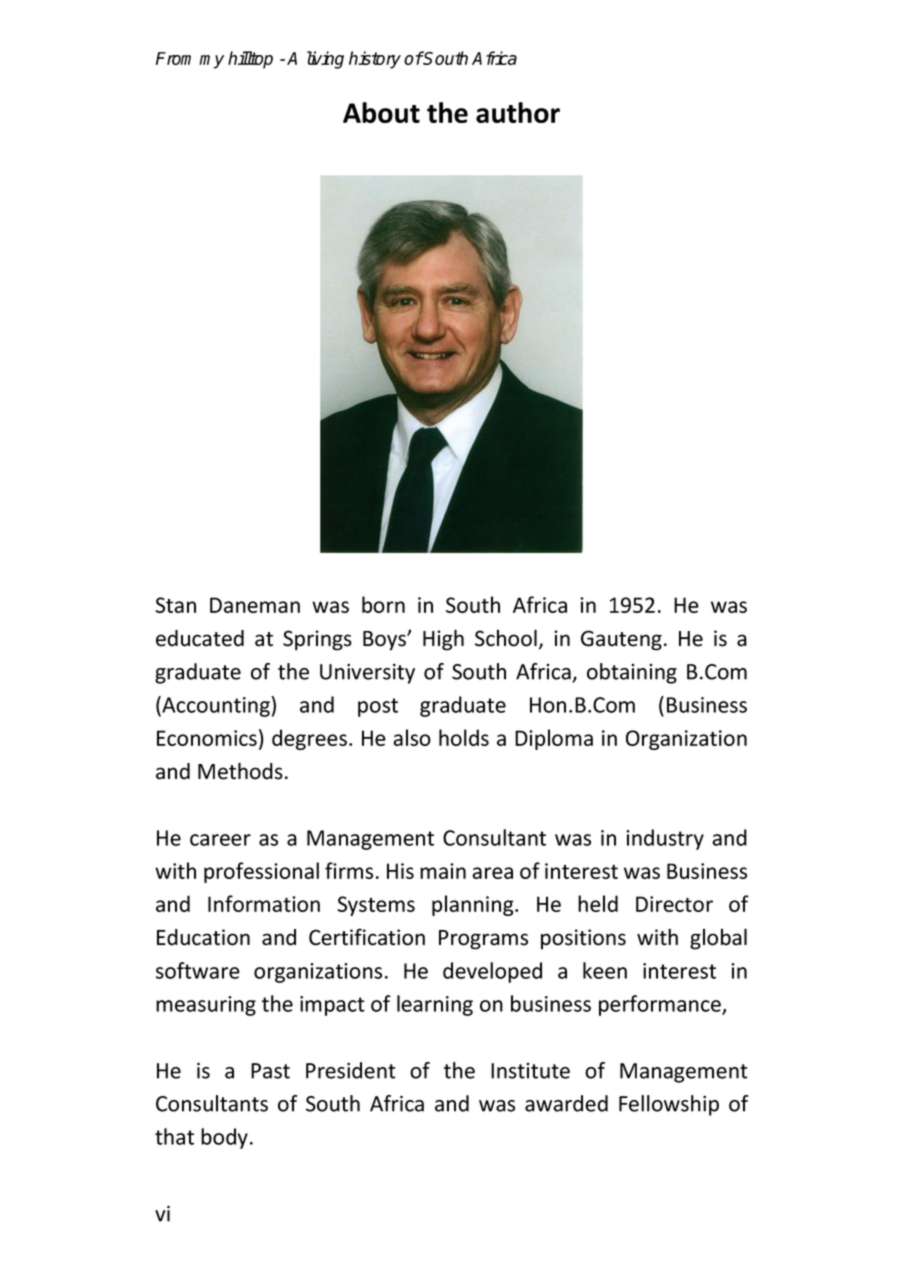  Describe the element at coordinates (224, 1138) in the page. I see `body` at that location.
